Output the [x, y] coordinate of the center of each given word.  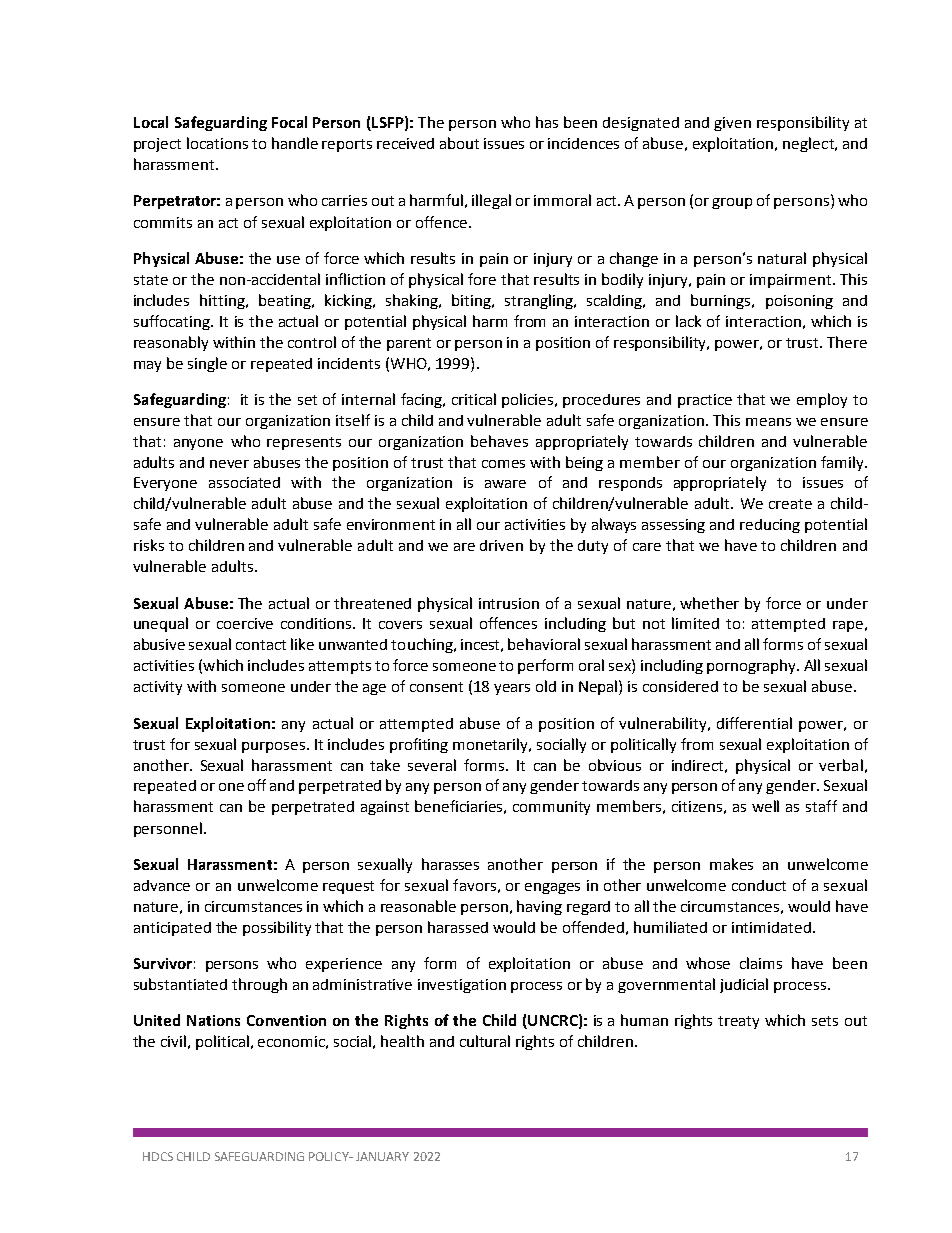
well [765, 806]
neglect [809, 144]
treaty [738, 1022]
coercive [245, 623]
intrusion [509, 603]
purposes [275, 747]
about [459, 143]
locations [217, 143]
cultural [485, 1041]
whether [709, 603]
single [207, 364]
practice [705, 401]
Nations [213, 1020]
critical [474, 399]
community [551, 808]
